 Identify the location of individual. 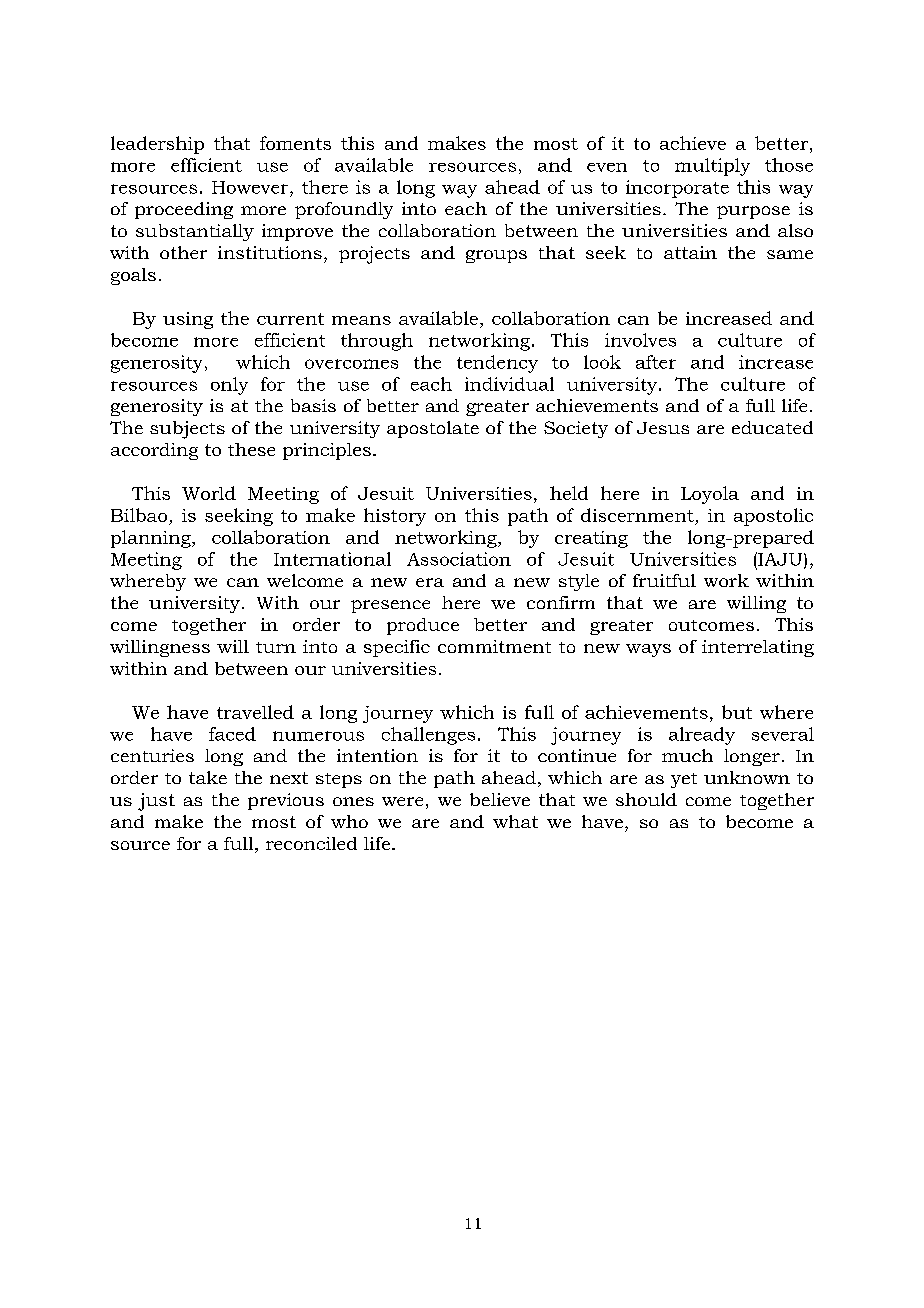
(509, 384).
